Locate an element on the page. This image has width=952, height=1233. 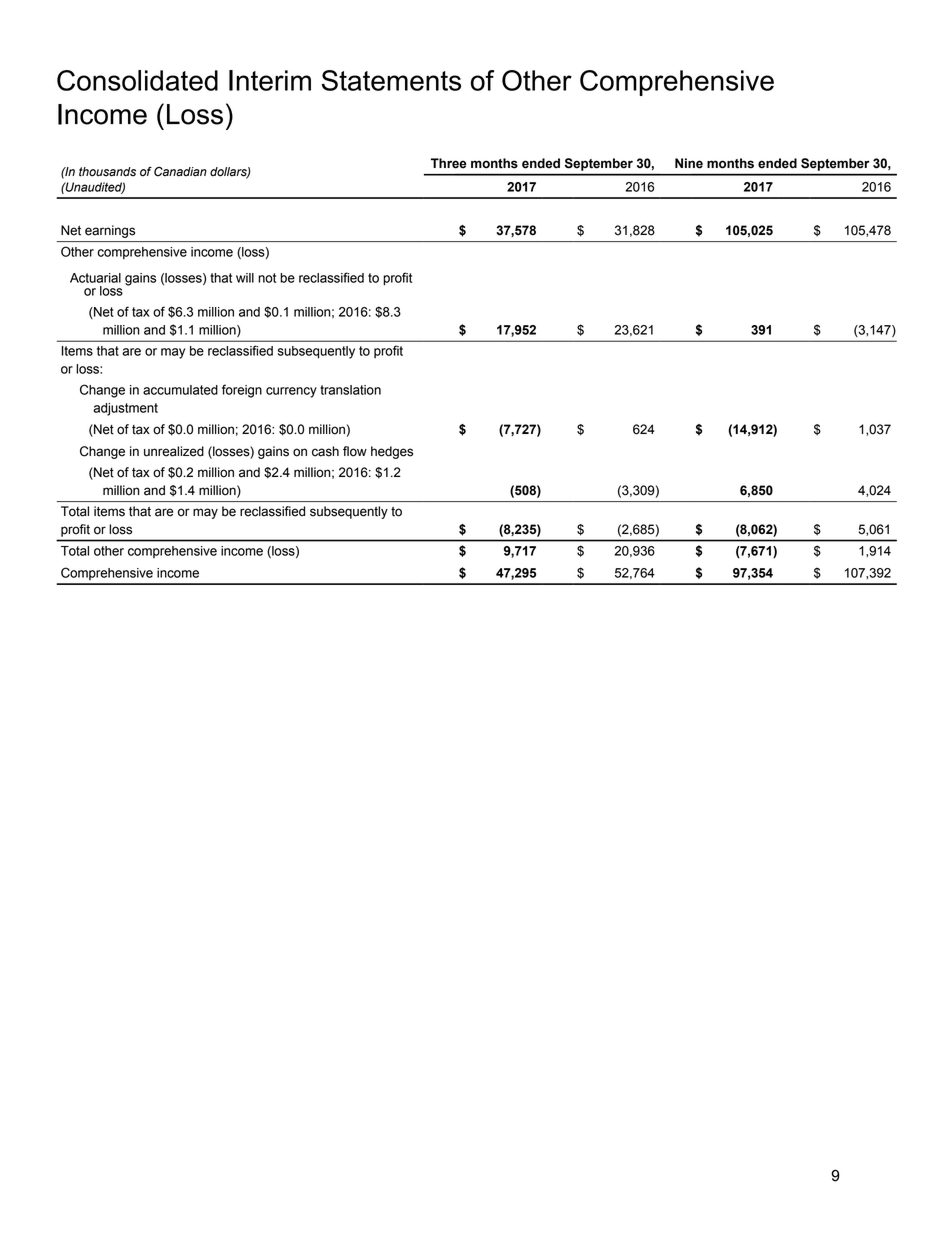
unrealized is located at coordinates (174, 451).
